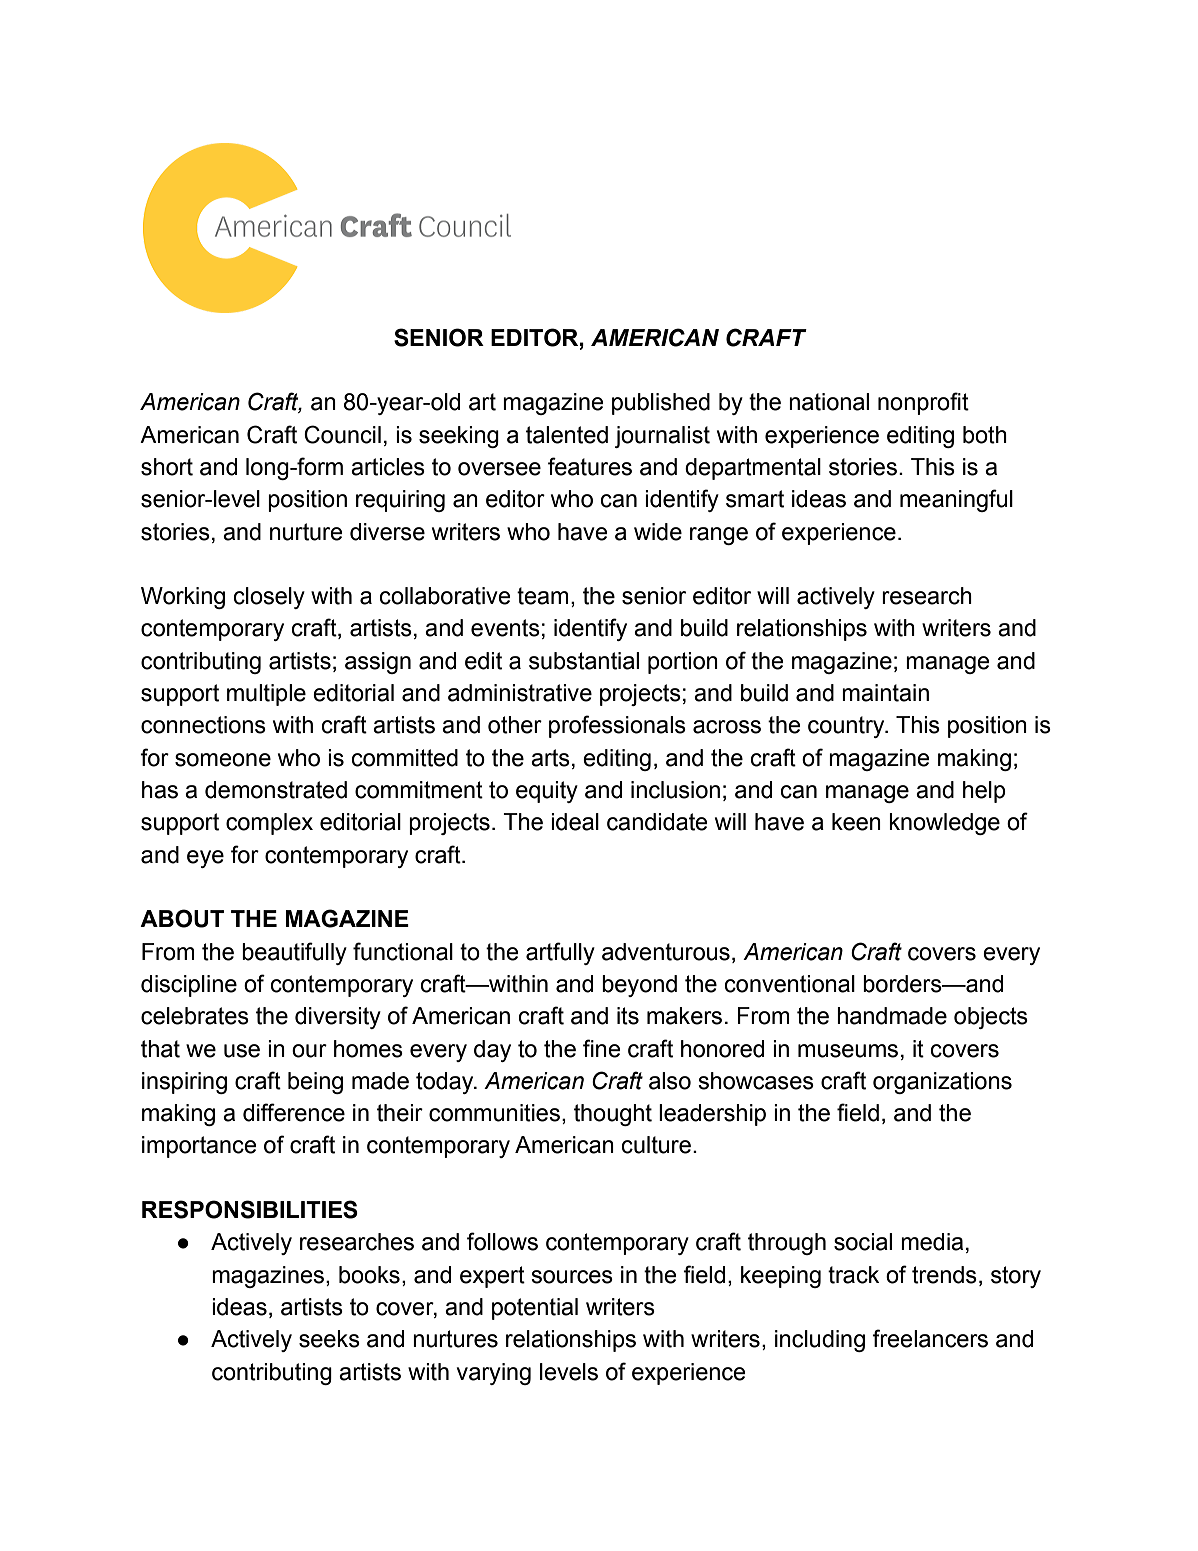 Image resolution: width=1198 pixels, height=1551 pixels. Describe the element at coordinates (329, 1339) in the screenshot. I see `seeks` at that location.
